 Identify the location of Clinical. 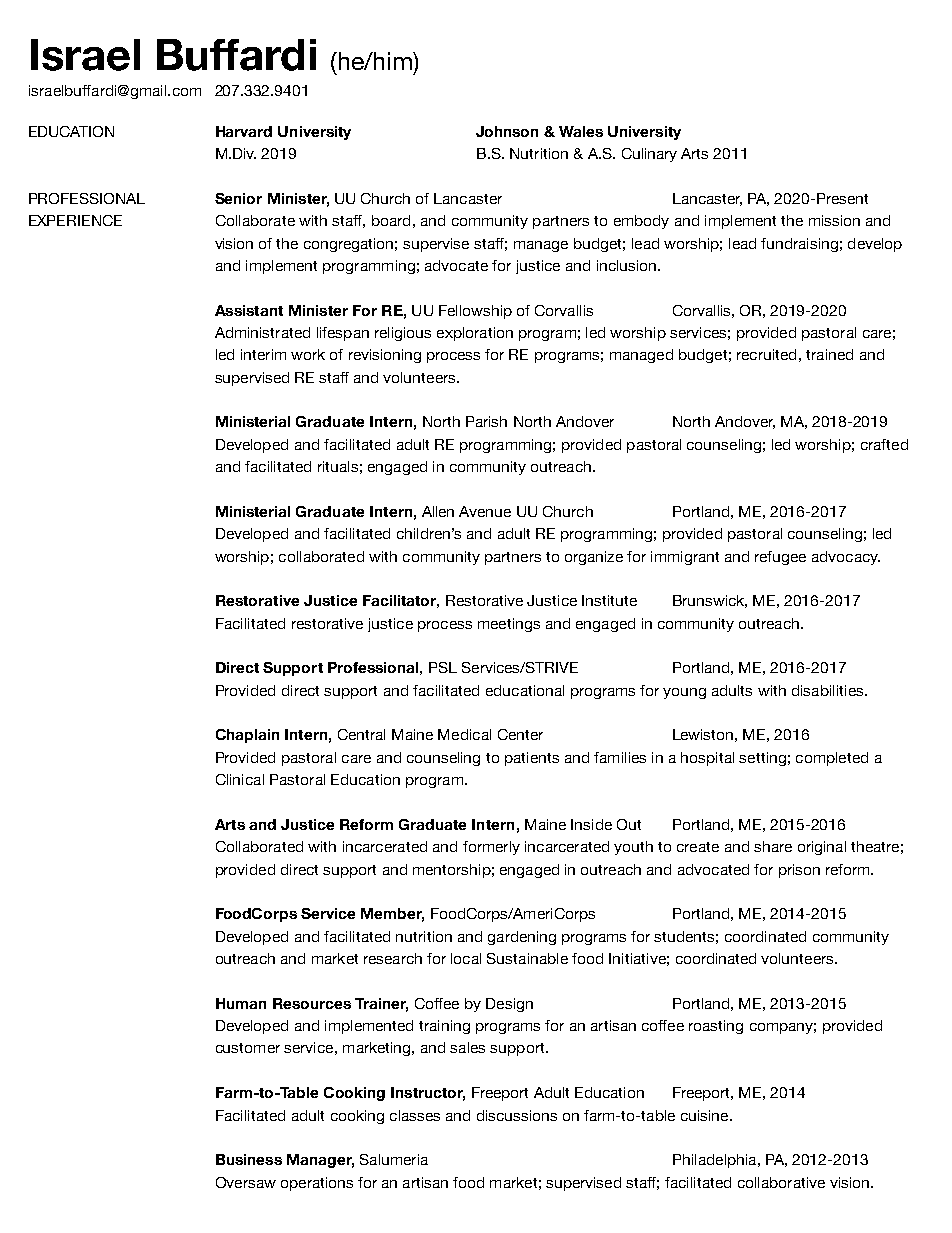
(240, 779).
